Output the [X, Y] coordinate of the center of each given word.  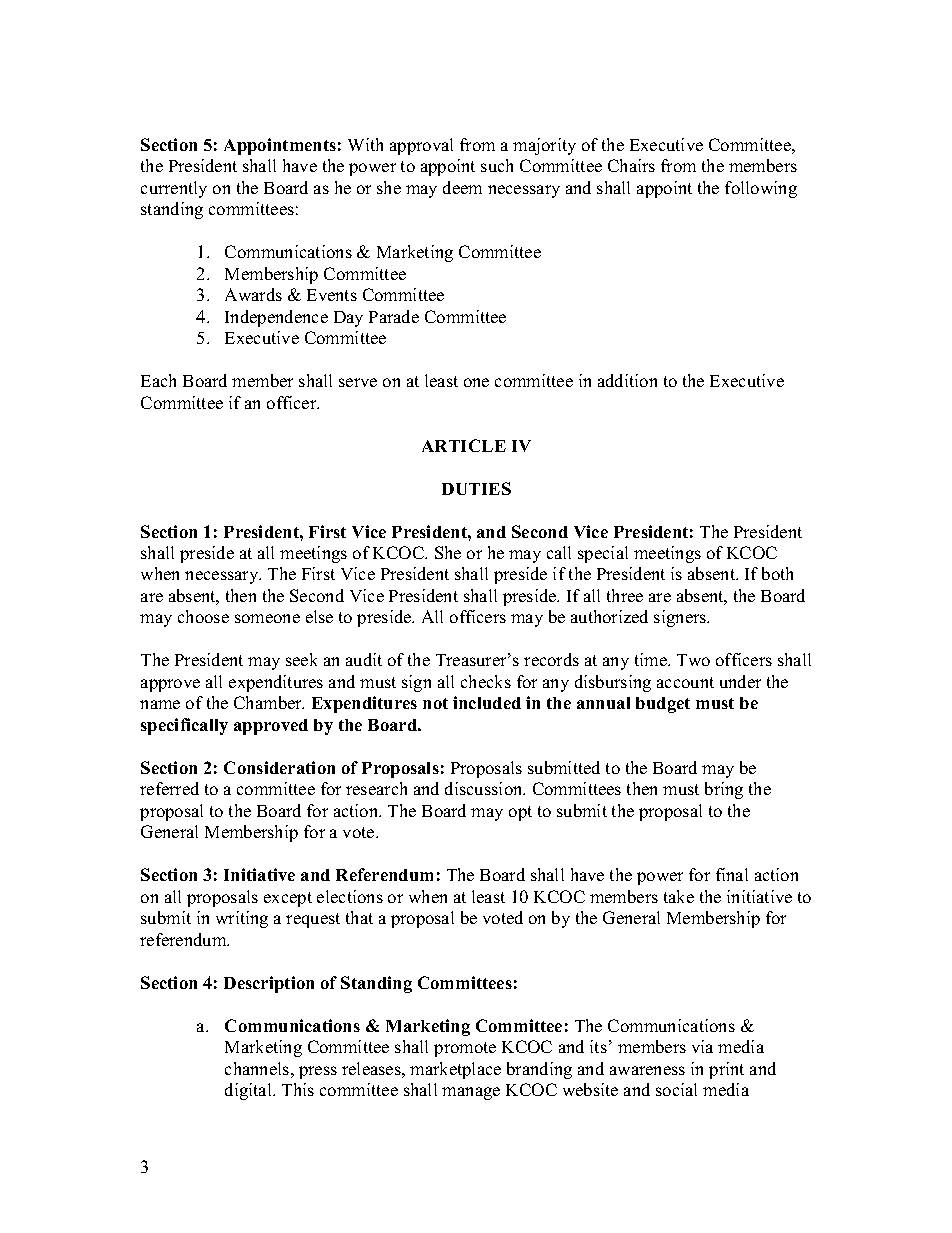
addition [627, 380]
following [761, 189]
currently [174, 189]
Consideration [279, 767]
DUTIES [476, 488]
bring [724, 790]
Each [158, 380]
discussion [485, 788]
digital [250, 1091]
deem [462, 187]
